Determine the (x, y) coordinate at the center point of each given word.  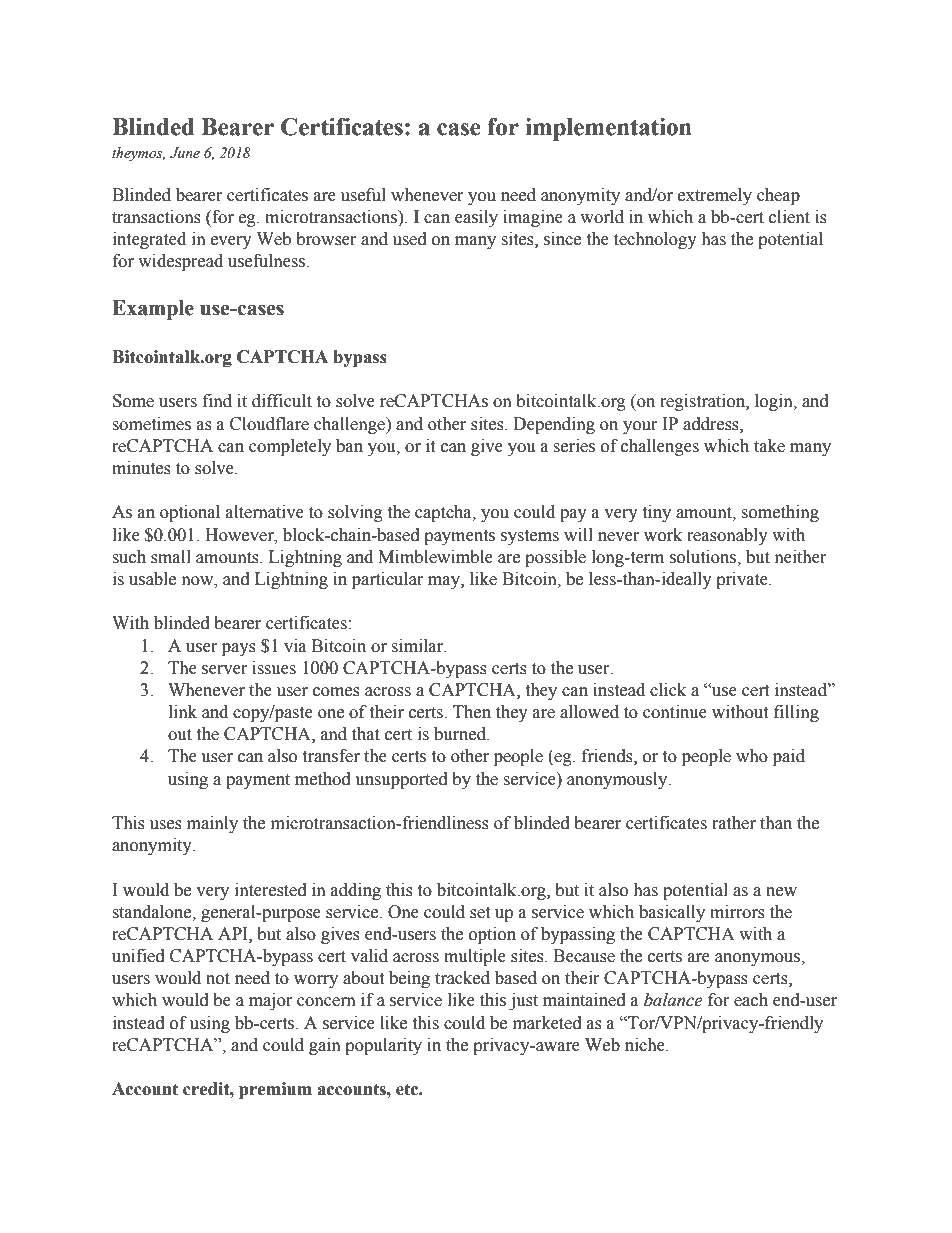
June (185, 153)
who (752, 756)
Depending (554, 425)
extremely (715, 196)
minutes (141, 468)
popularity (383, 1046)
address (712, 424)
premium (275, 1090)
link (183, 711)
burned (461, 734)
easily (476, 218)
